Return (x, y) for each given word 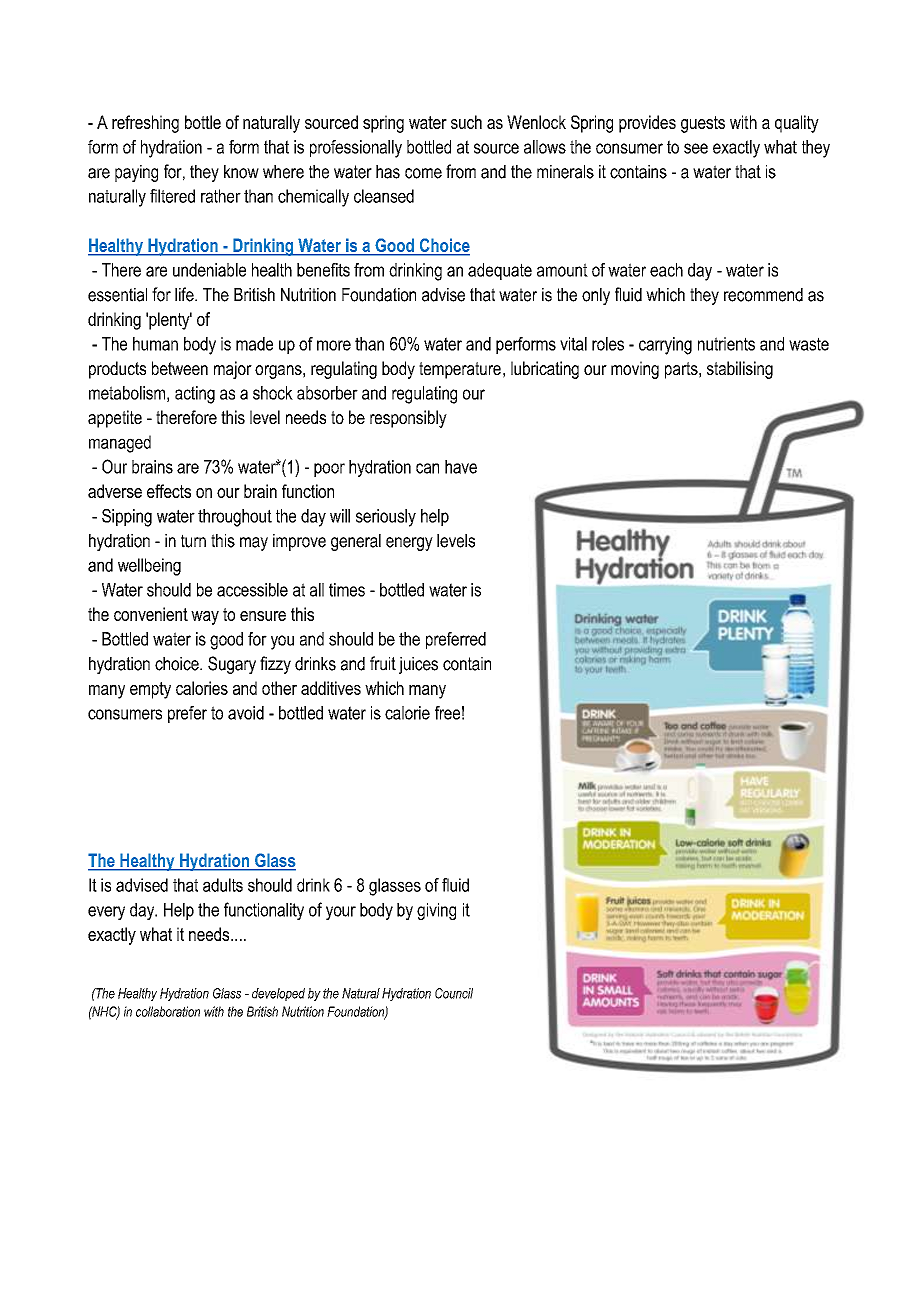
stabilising (740, 370)
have (461, 467)
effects (169, 491)
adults (223, 885)
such (466, 122)
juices (418, 665)
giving (436, 911)
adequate (500, 271)
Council (454, 993)
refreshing (145, 124)
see (696, 148)
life (185, 294)
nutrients (726, 344)
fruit (383, 663)
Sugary (232, 665)
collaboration (168, 1011)
